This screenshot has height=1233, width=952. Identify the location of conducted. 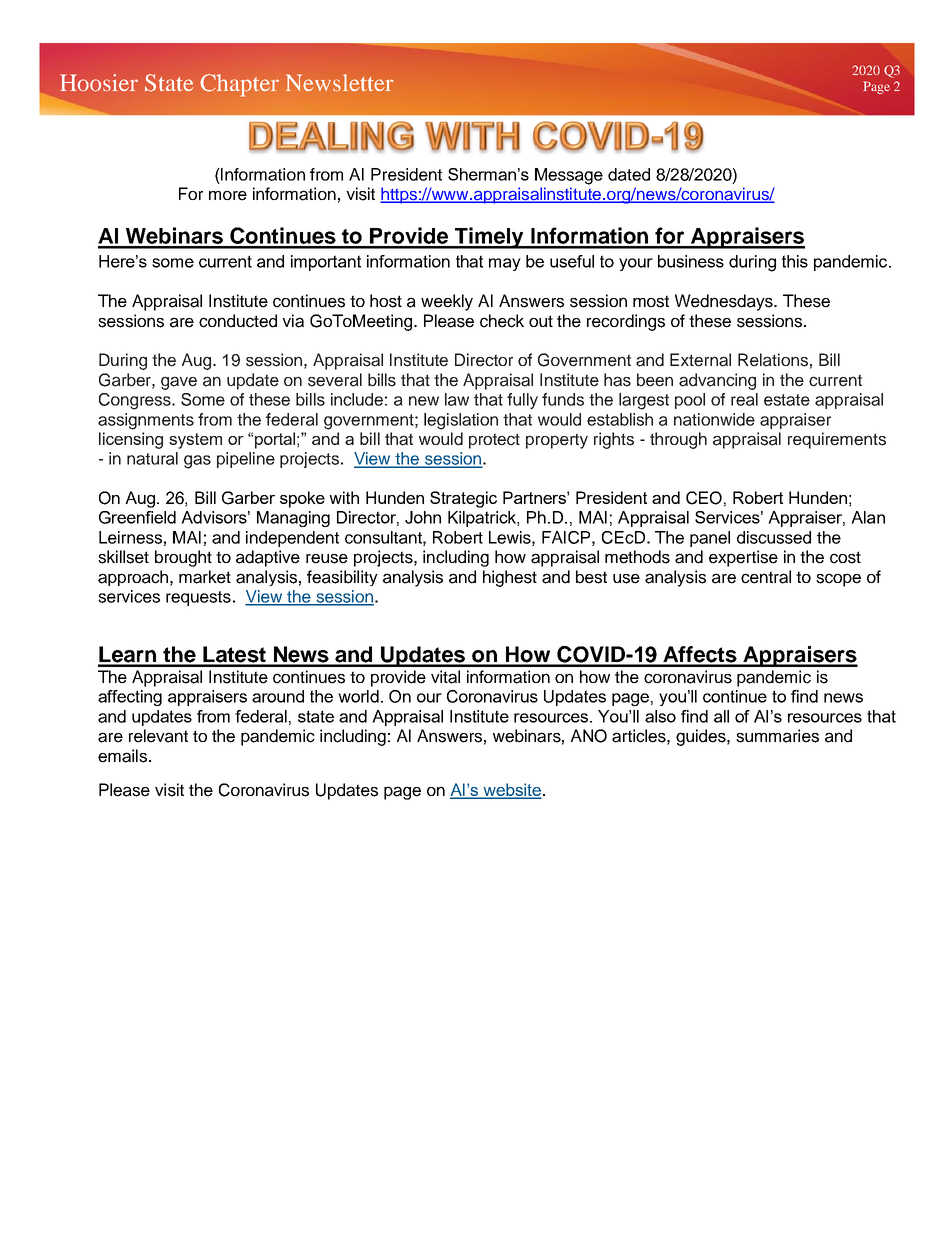
(238, 321).
